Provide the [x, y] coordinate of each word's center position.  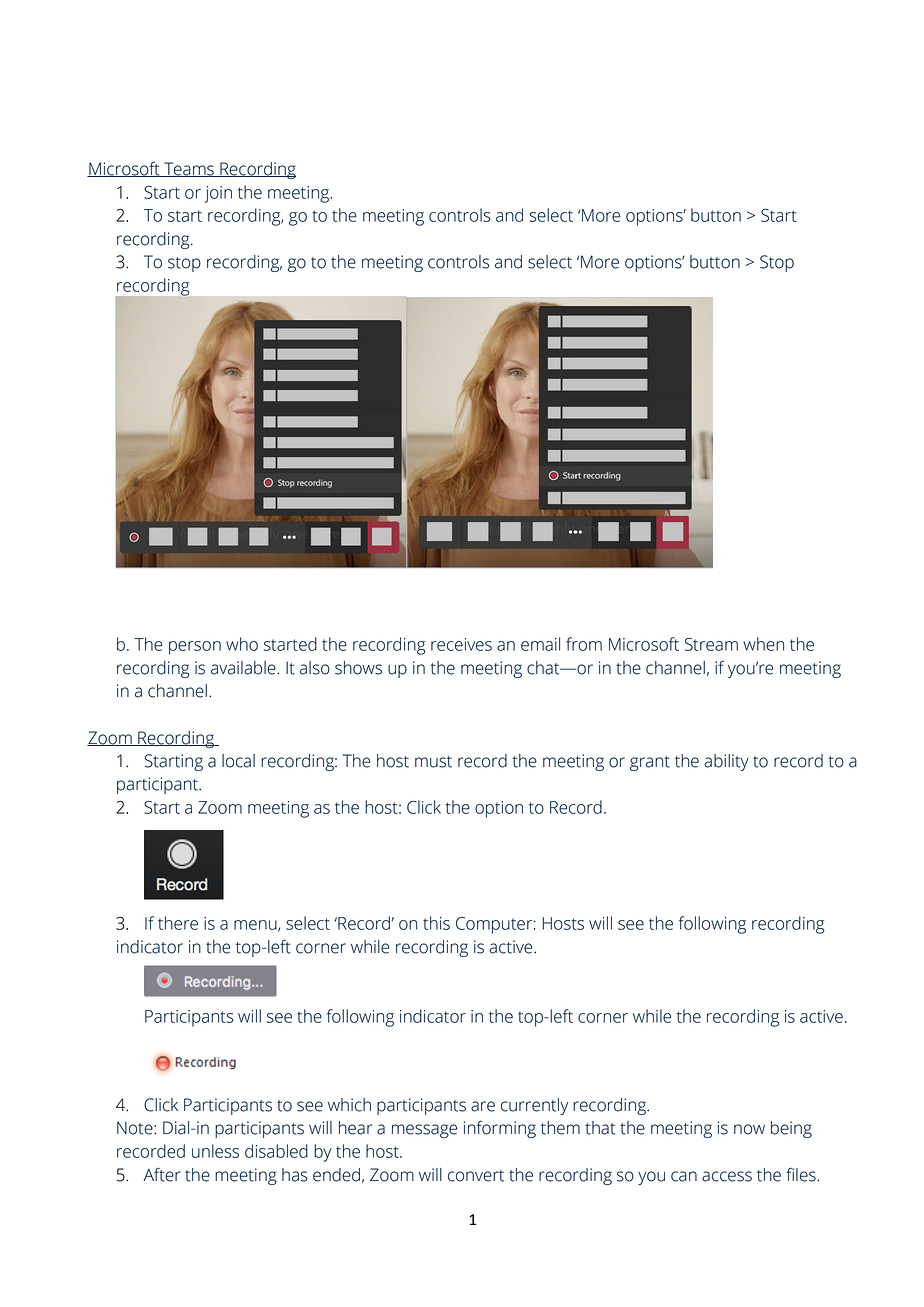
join [218, 194]
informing [500, 1129]
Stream [711, 644]
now [749, 1129]
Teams [189, 169]
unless [215, 1151]
